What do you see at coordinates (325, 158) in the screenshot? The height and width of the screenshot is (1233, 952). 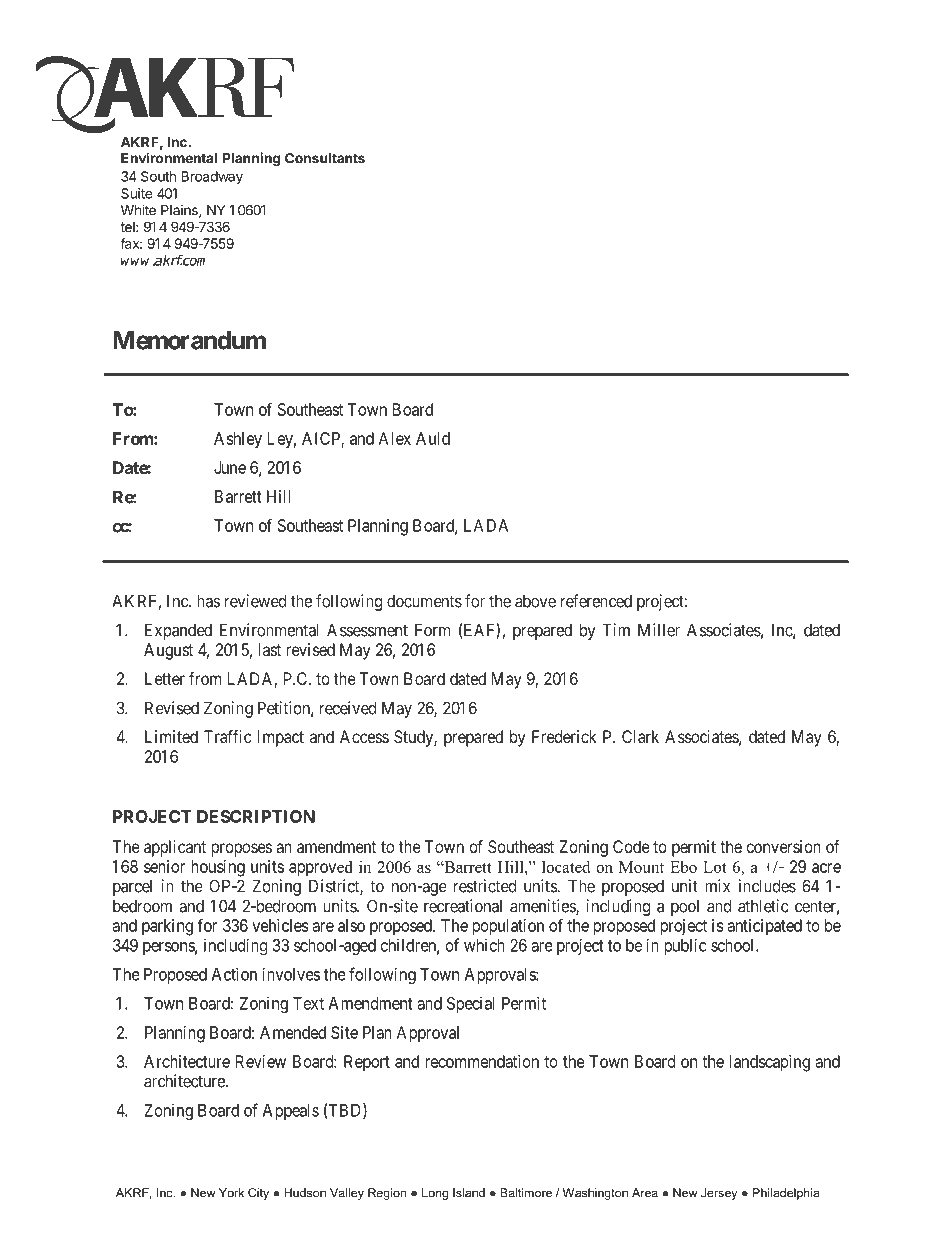 I see `Consultants` at bounding box center [325, 158].
